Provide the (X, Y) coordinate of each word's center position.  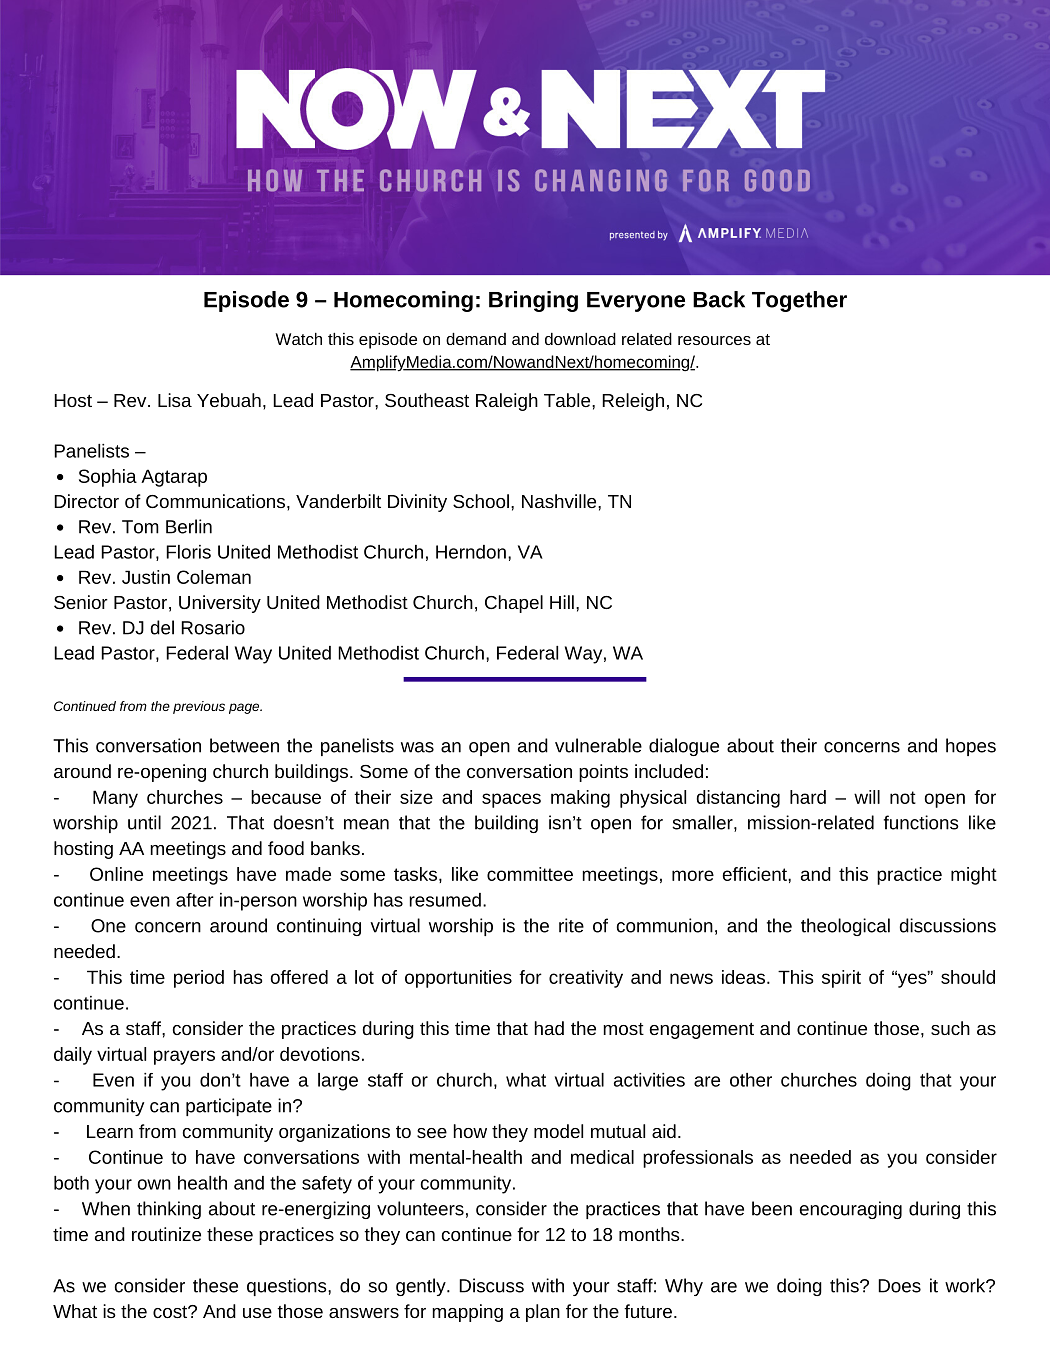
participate (229, 1107)
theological (845, 927)
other (751, 1080)
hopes (971, 747)
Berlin (189, 526)
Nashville (560, 501)
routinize (166, 1234)
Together (799, 301)
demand (476, 339)
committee (530, 874)
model (558, 1131)
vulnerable (598, 745)
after (195, 900)
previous (199, 707)
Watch (298, 339)
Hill (562, 602)
